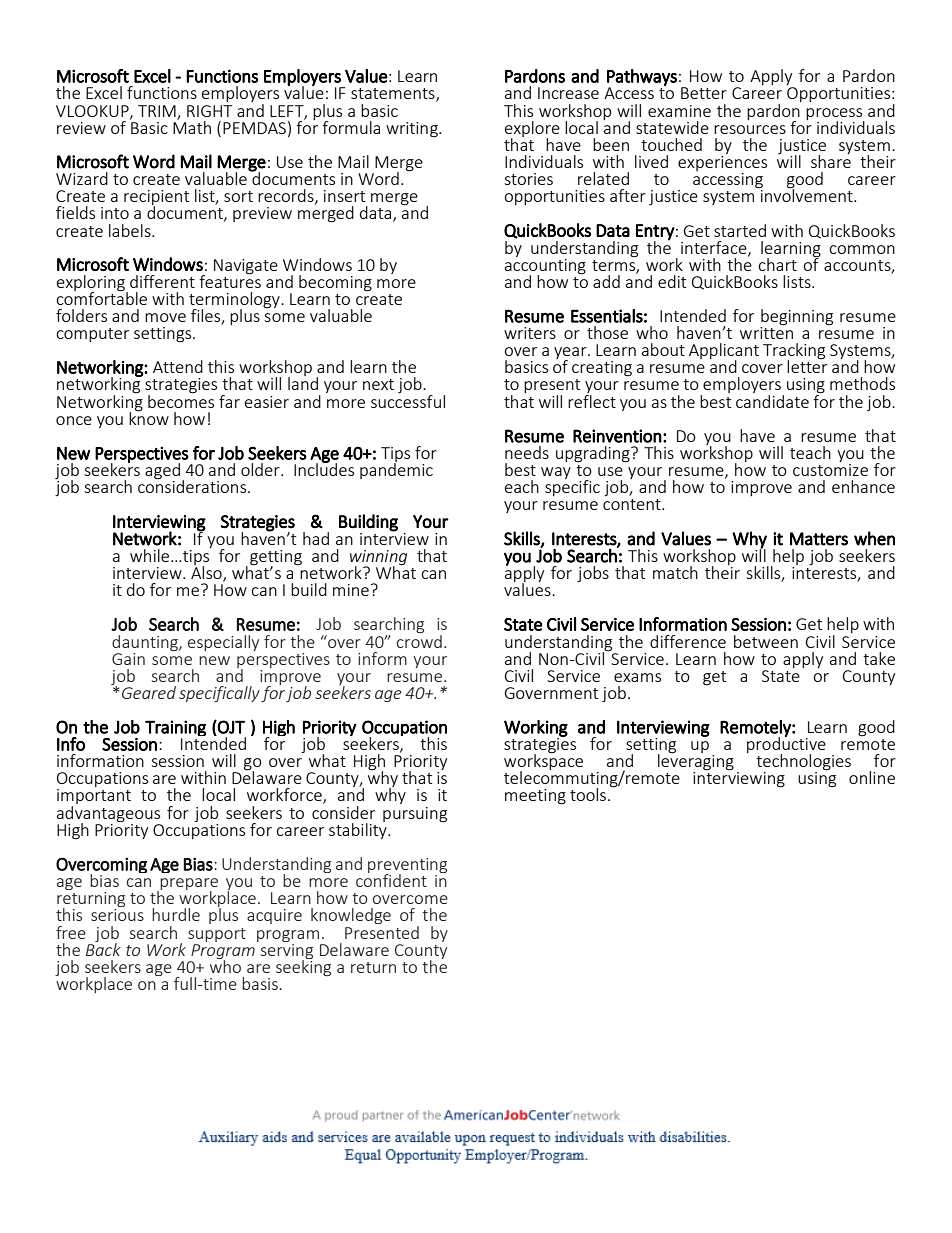  Describe the element at coordinates (175, 729) in the page. I see `Training` at that location.
